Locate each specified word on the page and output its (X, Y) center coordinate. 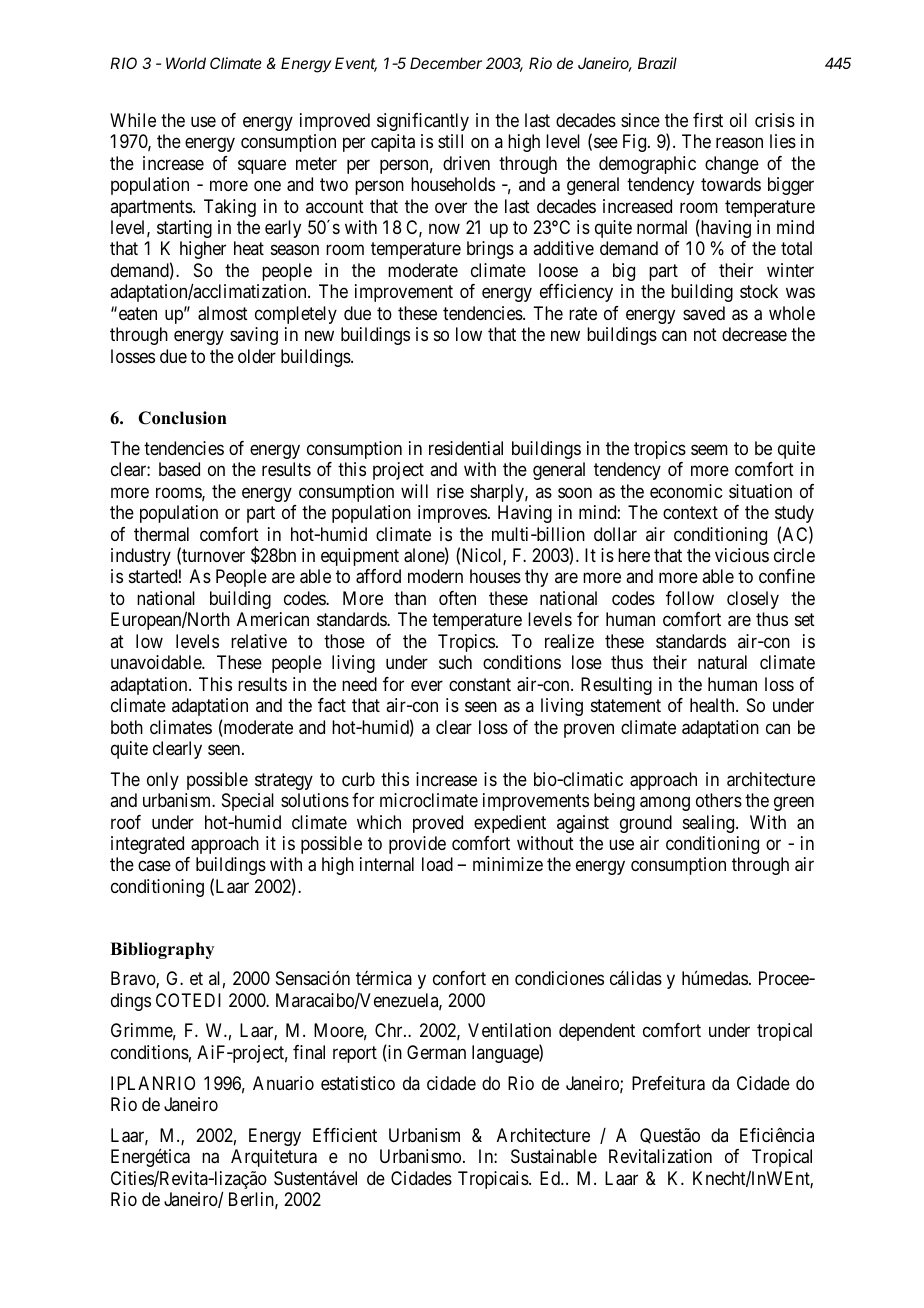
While (133, 120)
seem (709, 449)
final (309, 1052)
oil (738, 120)
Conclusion (182, 418)
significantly (423, 122)
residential (466, 448)
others (719, 800)
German (436, 1052)
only (163, 781)
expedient (510, 824)
